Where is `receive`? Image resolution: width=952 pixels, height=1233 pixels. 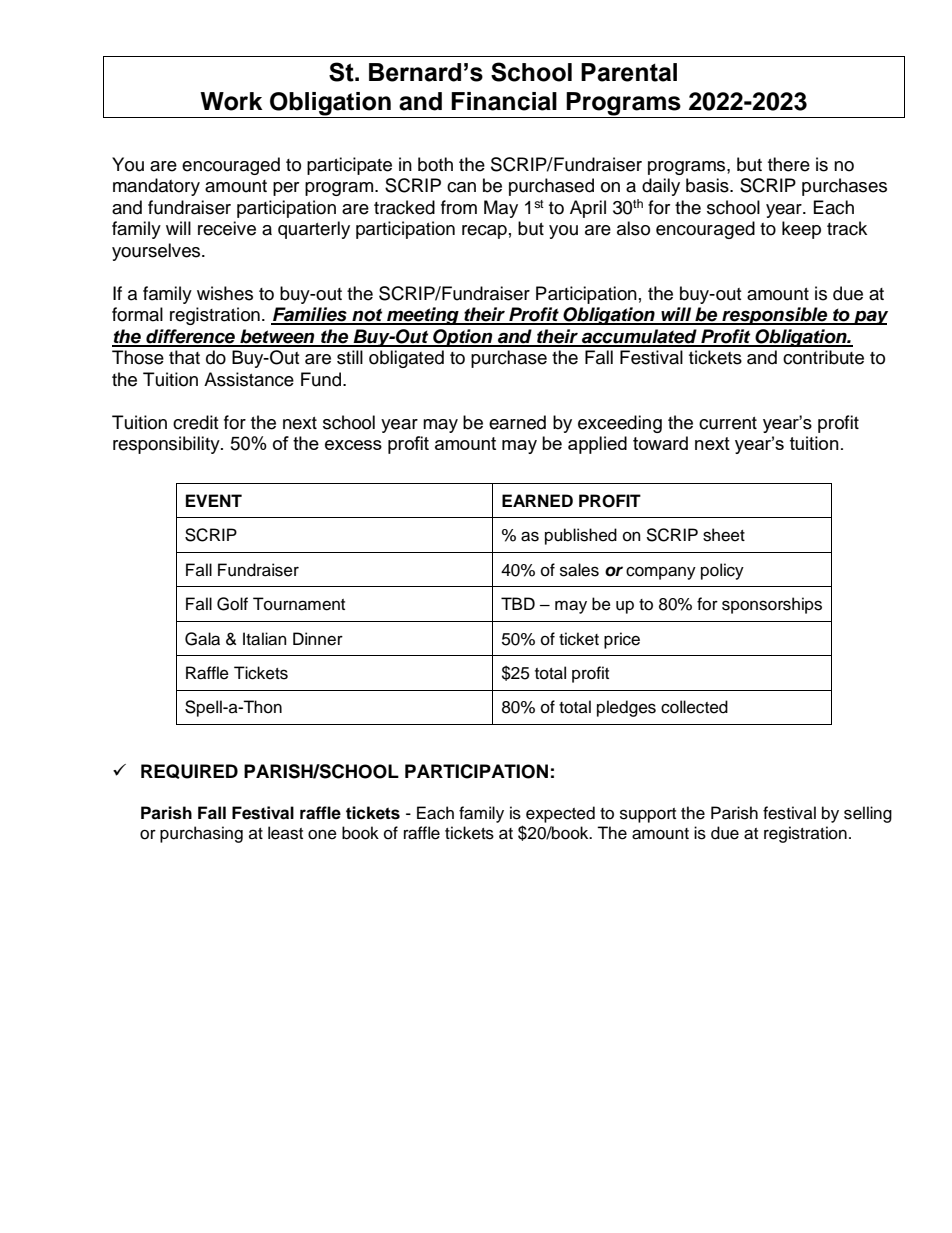
receive is located at coordinates (227, 228).
